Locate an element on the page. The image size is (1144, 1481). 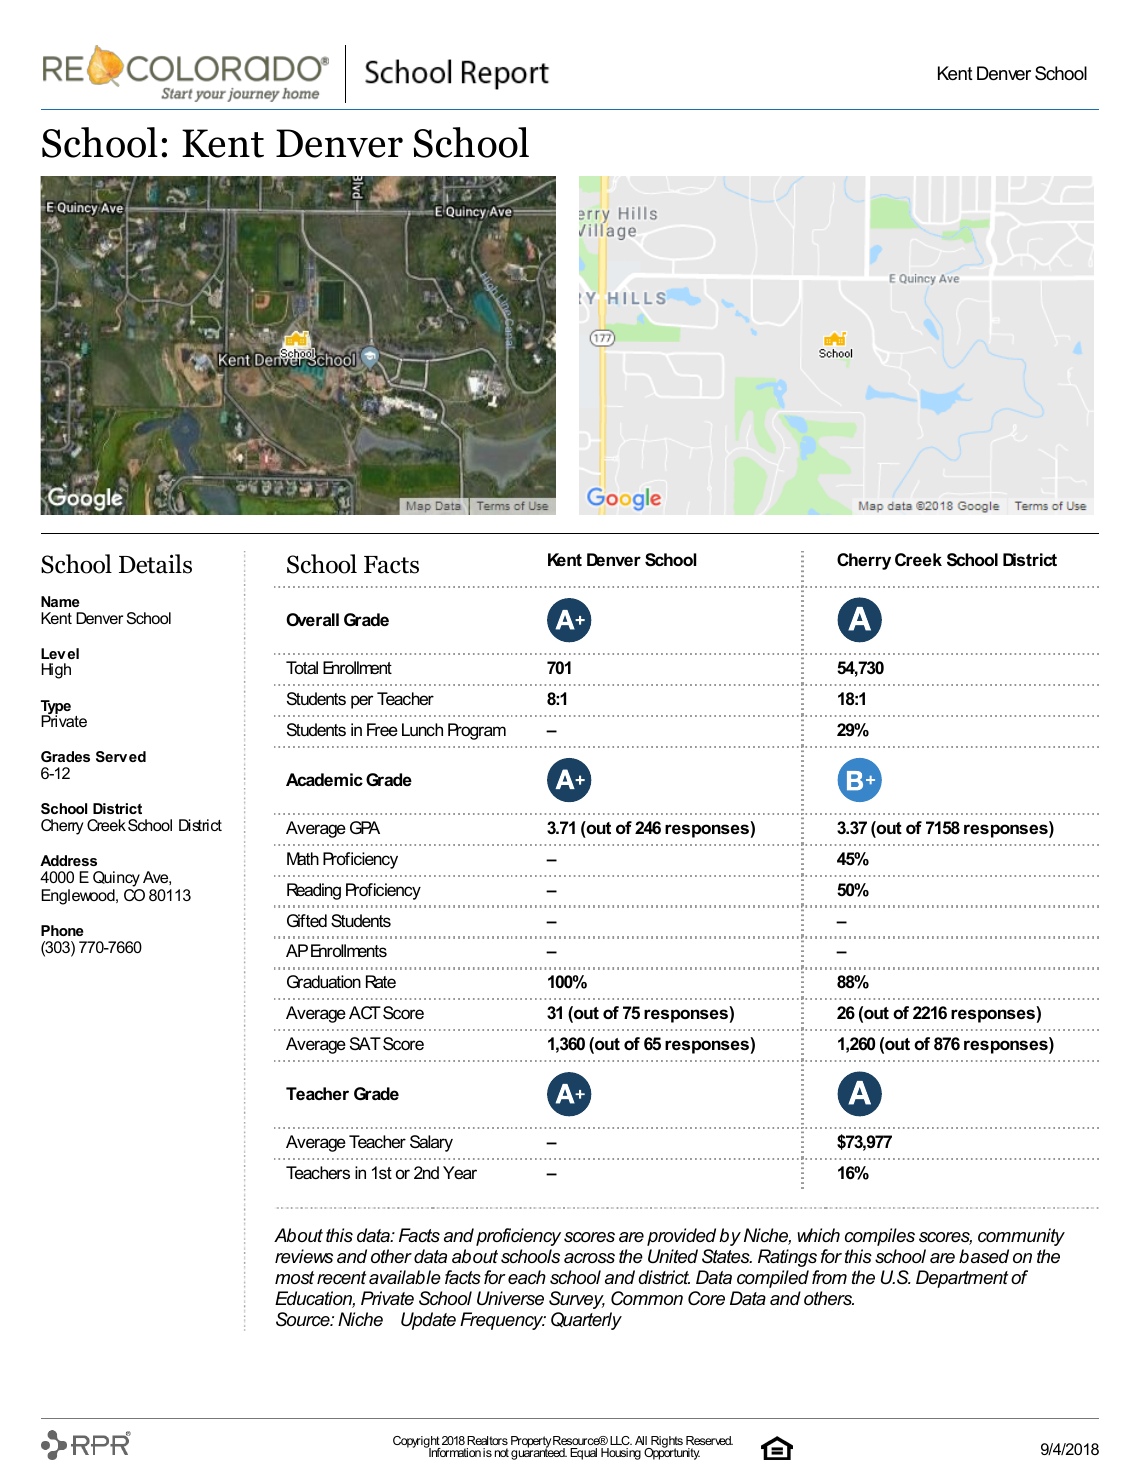
Gifted is located at coordinates (307, 921).
